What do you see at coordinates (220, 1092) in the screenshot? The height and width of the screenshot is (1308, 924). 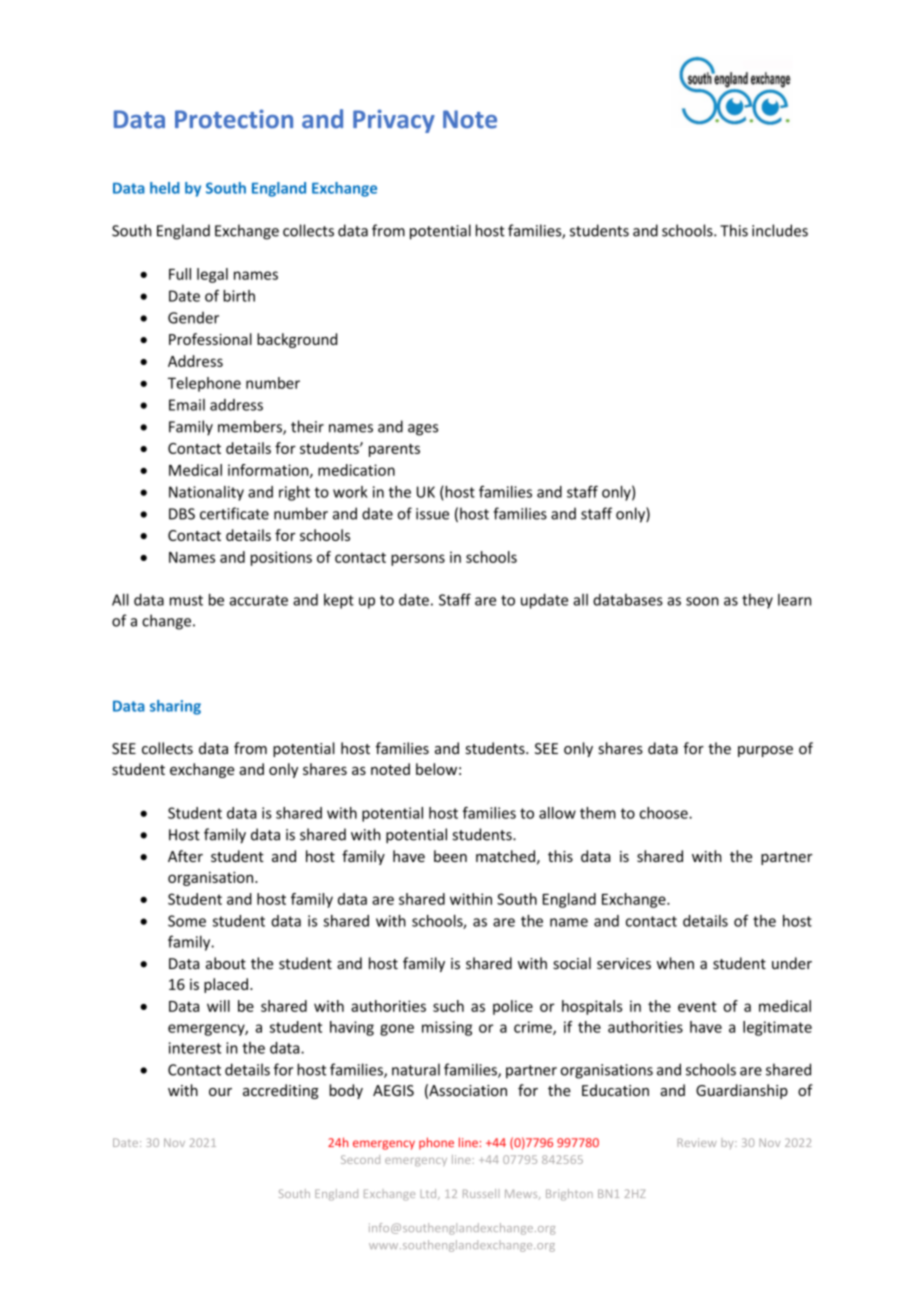 I see `our` at bounding box center [220, 1092].
